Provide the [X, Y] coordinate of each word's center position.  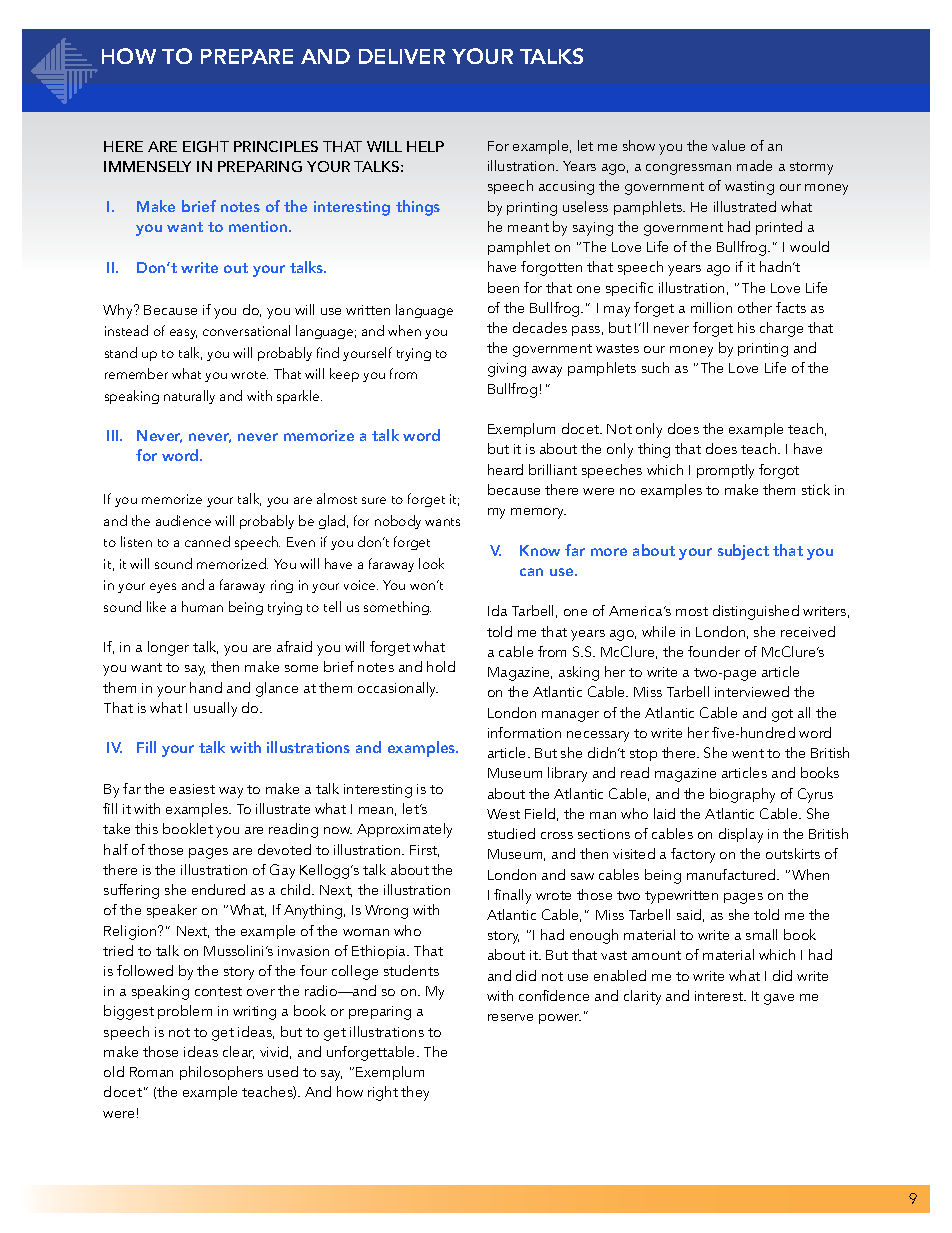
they [415, 1093]
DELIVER [402, 56]
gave [779, 999]
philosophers [221, 1073]
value [728, 145]
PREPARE [247, 56]
